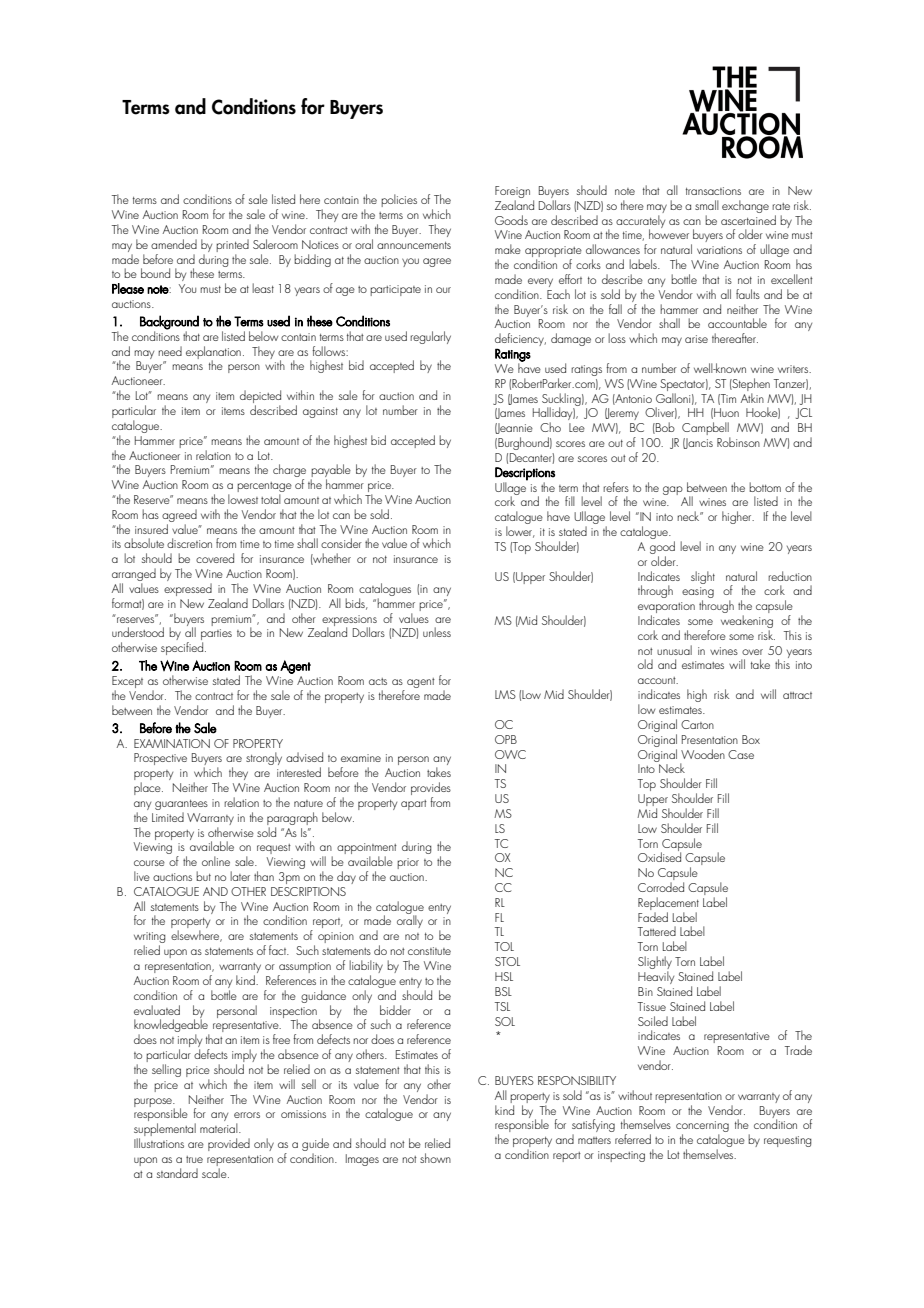 Image resolution: width=924 pixels, height=1308 pixels. I want to click on ascertained, so click(748, 220).
